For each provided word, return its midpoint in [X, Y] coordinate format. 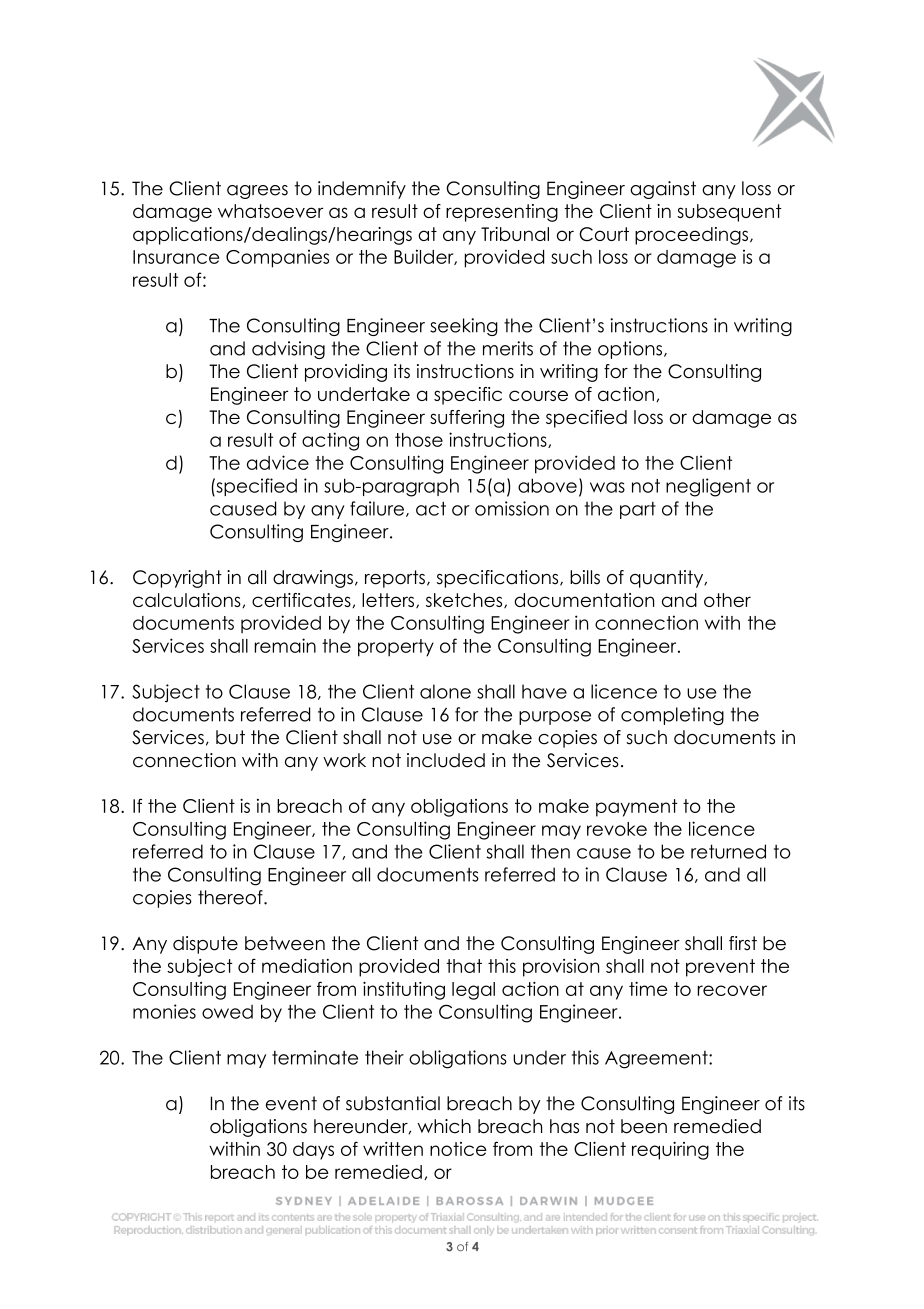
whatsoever [270, 211]
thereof [231, 897]
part [638, 510]
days [313, 1151]
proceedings [691, 236]
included [446, 760]
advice [278, 462]
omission [512, 508]
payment [636, 808]
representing [502, 213]
